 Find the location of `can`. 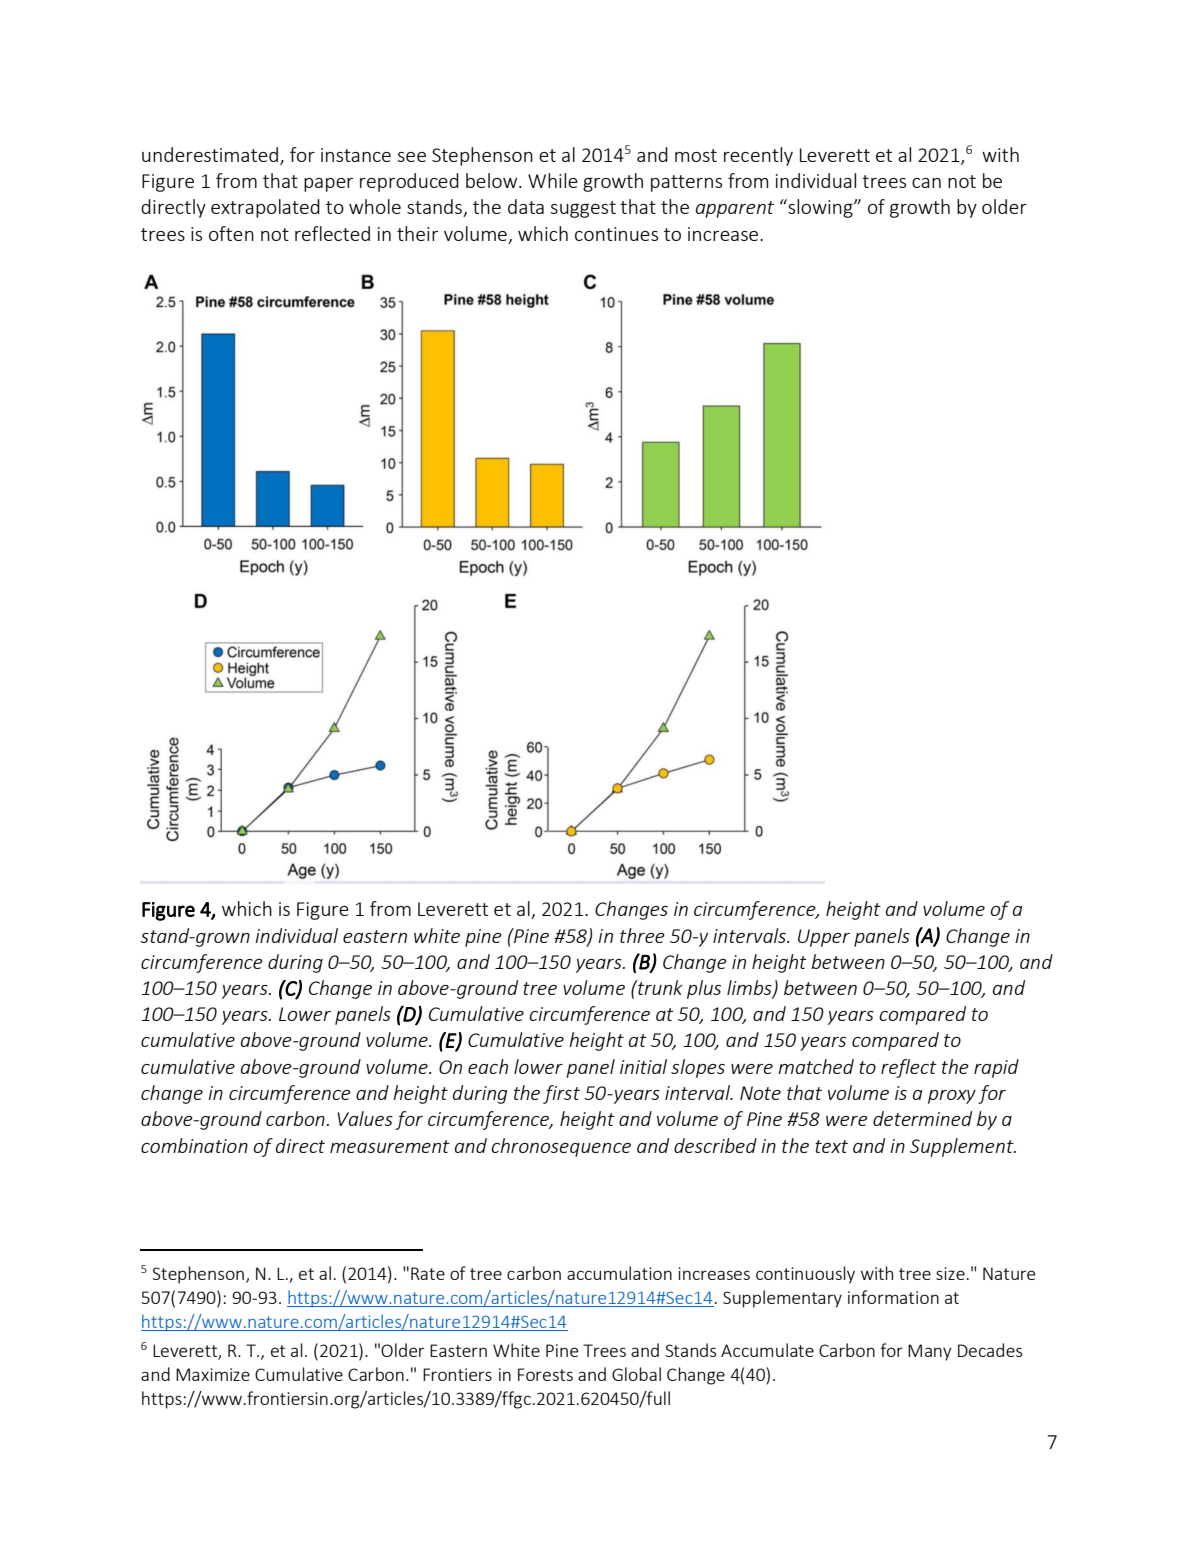

can is located at coordinates (926, 183).
